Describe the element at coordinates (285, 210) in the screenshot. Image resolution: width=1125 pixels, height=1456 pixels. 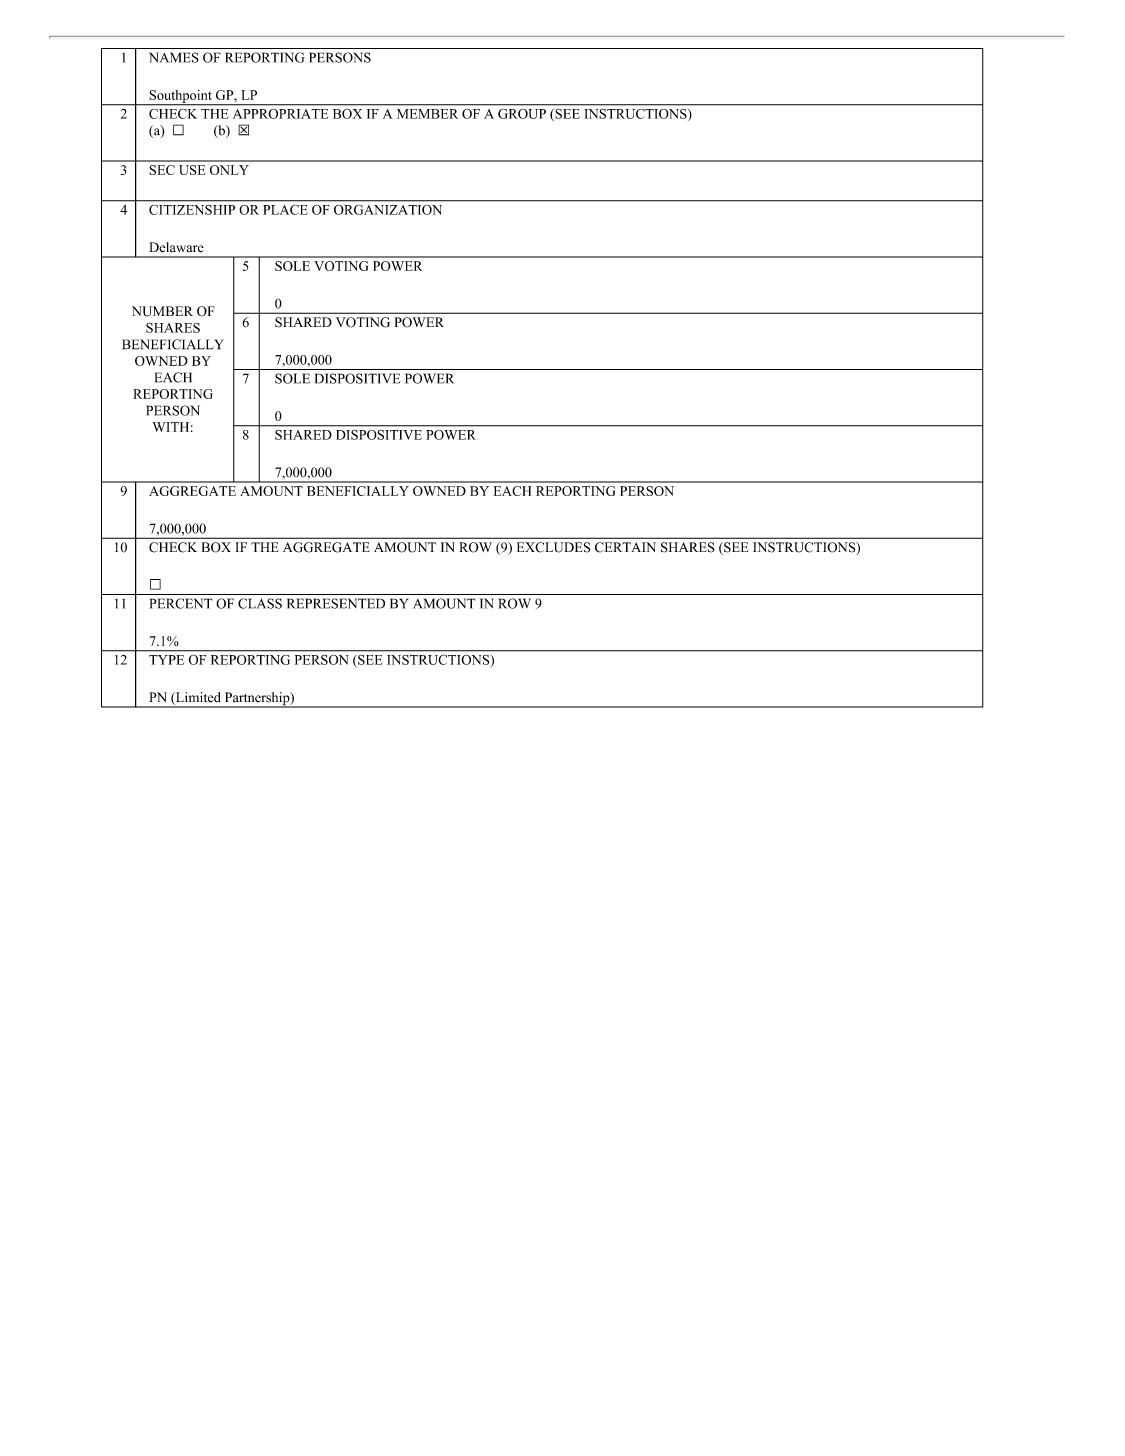
I see `PLACE` at that location.
